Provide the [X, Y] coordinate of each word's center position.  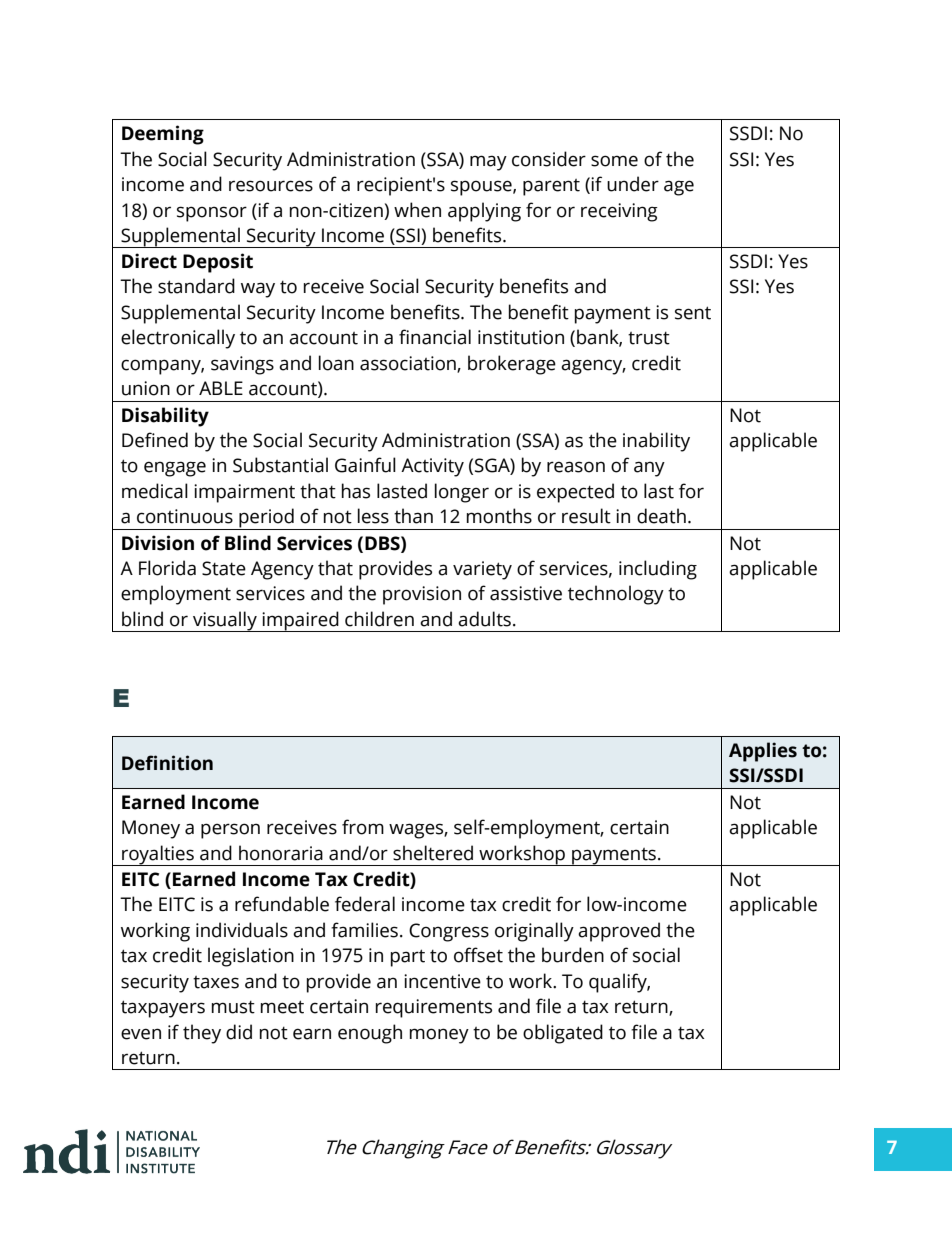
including [658, 570]
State [224, 568]
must [233, 1007]
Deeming [163, 135]
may [488, 163]
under [633, 184]
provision [422, 595]
